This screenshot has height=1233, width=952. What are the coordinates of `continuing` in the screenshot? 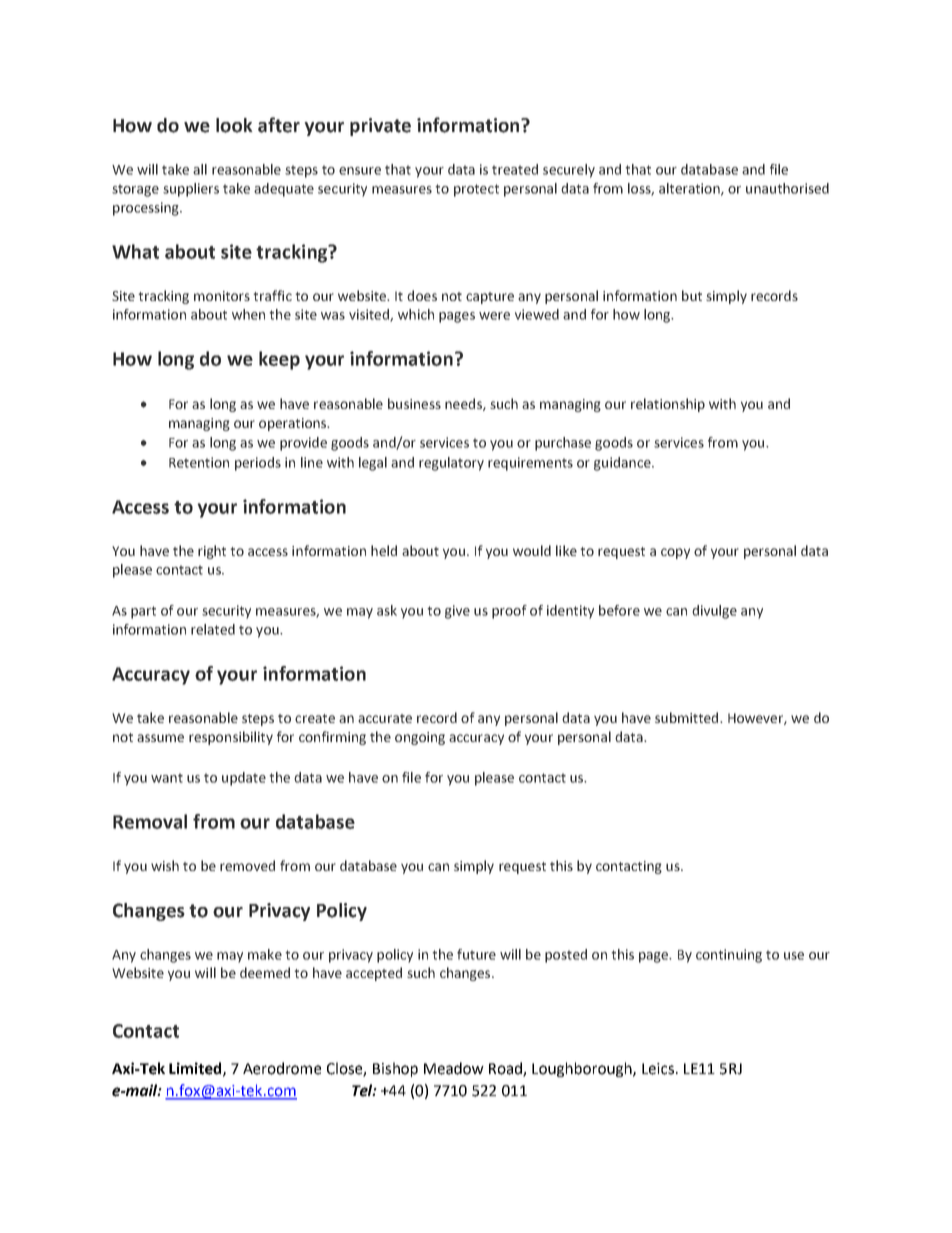 It's located at (729, 956).
